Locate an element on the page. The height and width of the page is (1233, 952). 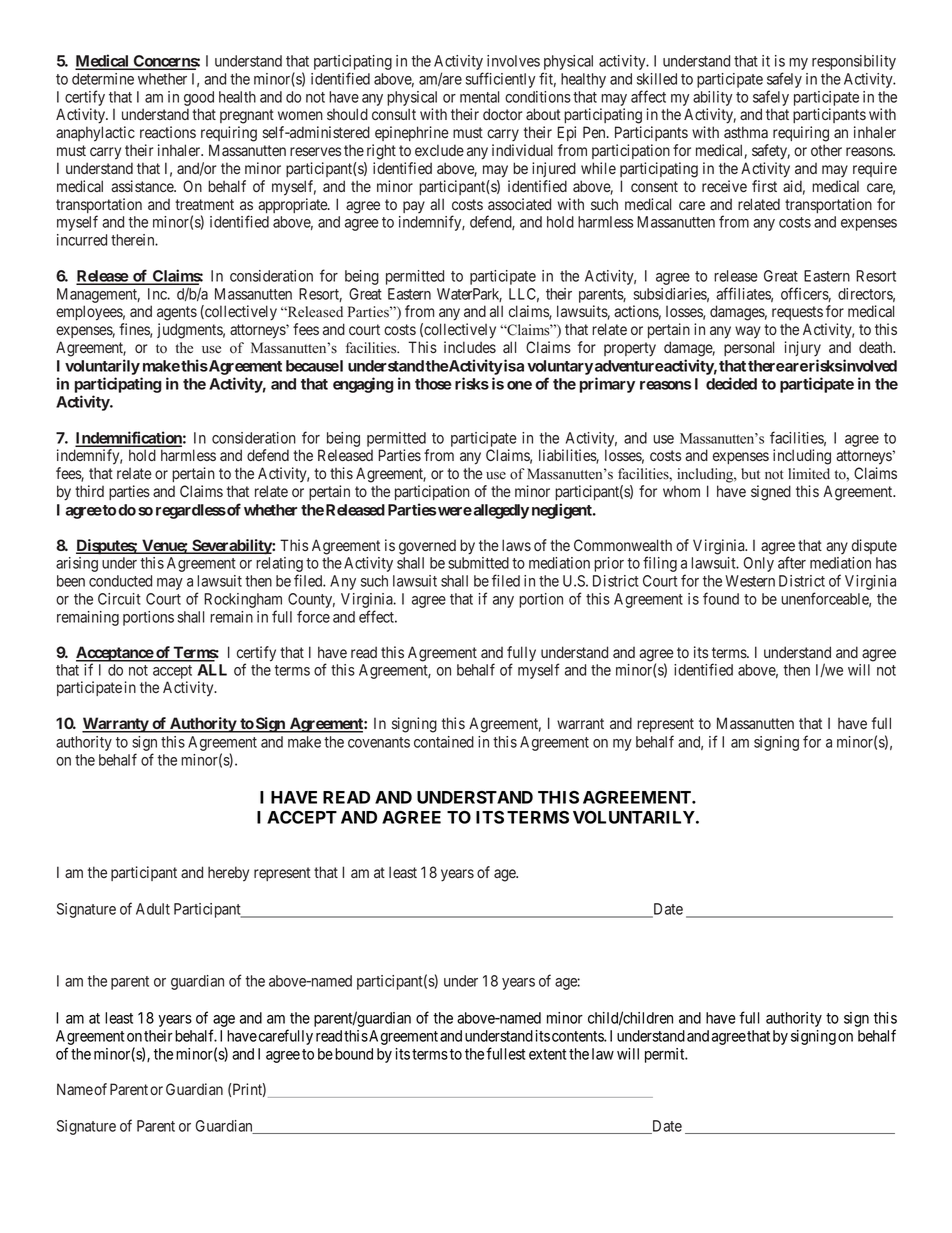
Adult is located at coordinates (153, 909).
